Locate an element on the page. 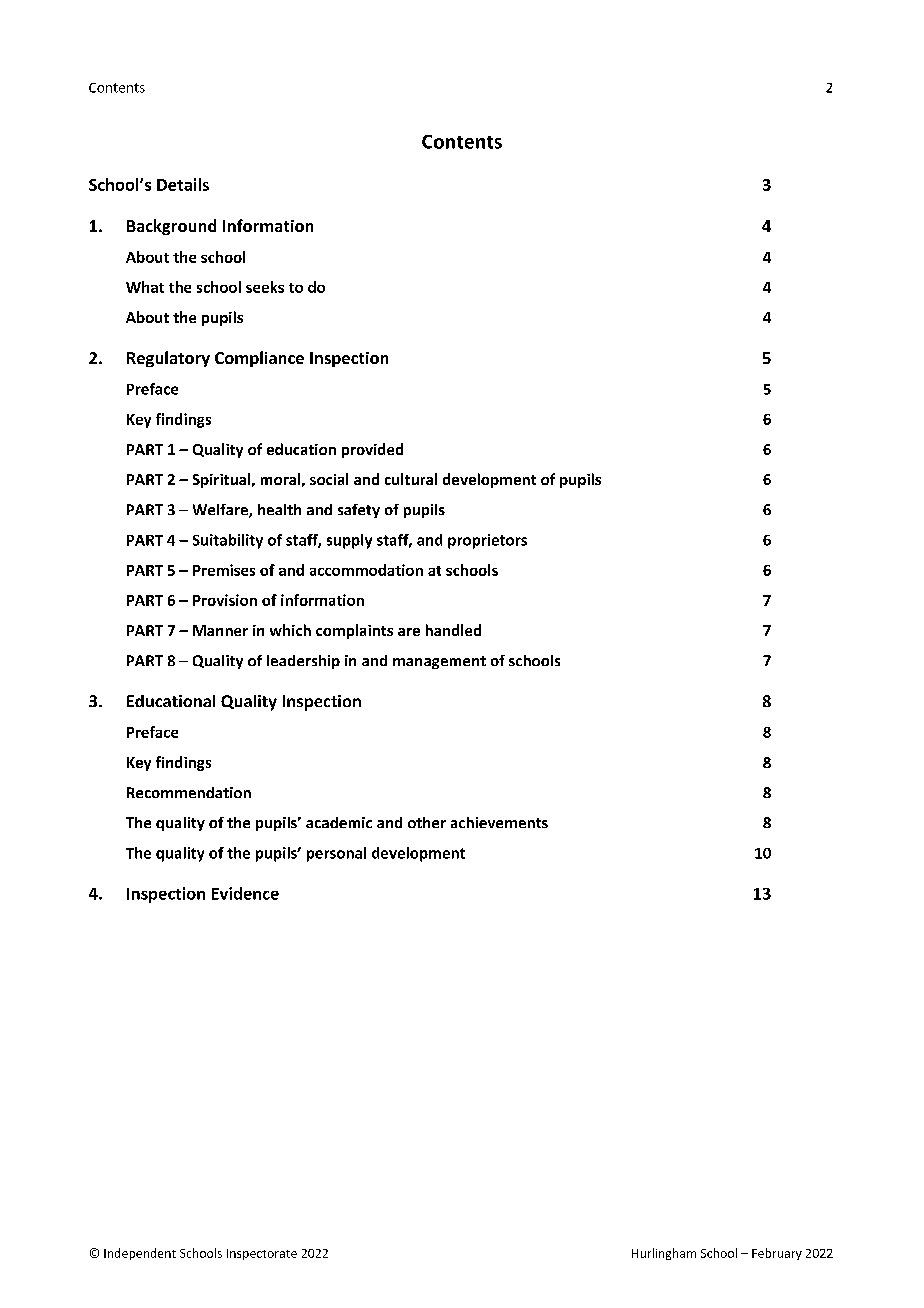  cultural is located at coordinates (411, 479).
